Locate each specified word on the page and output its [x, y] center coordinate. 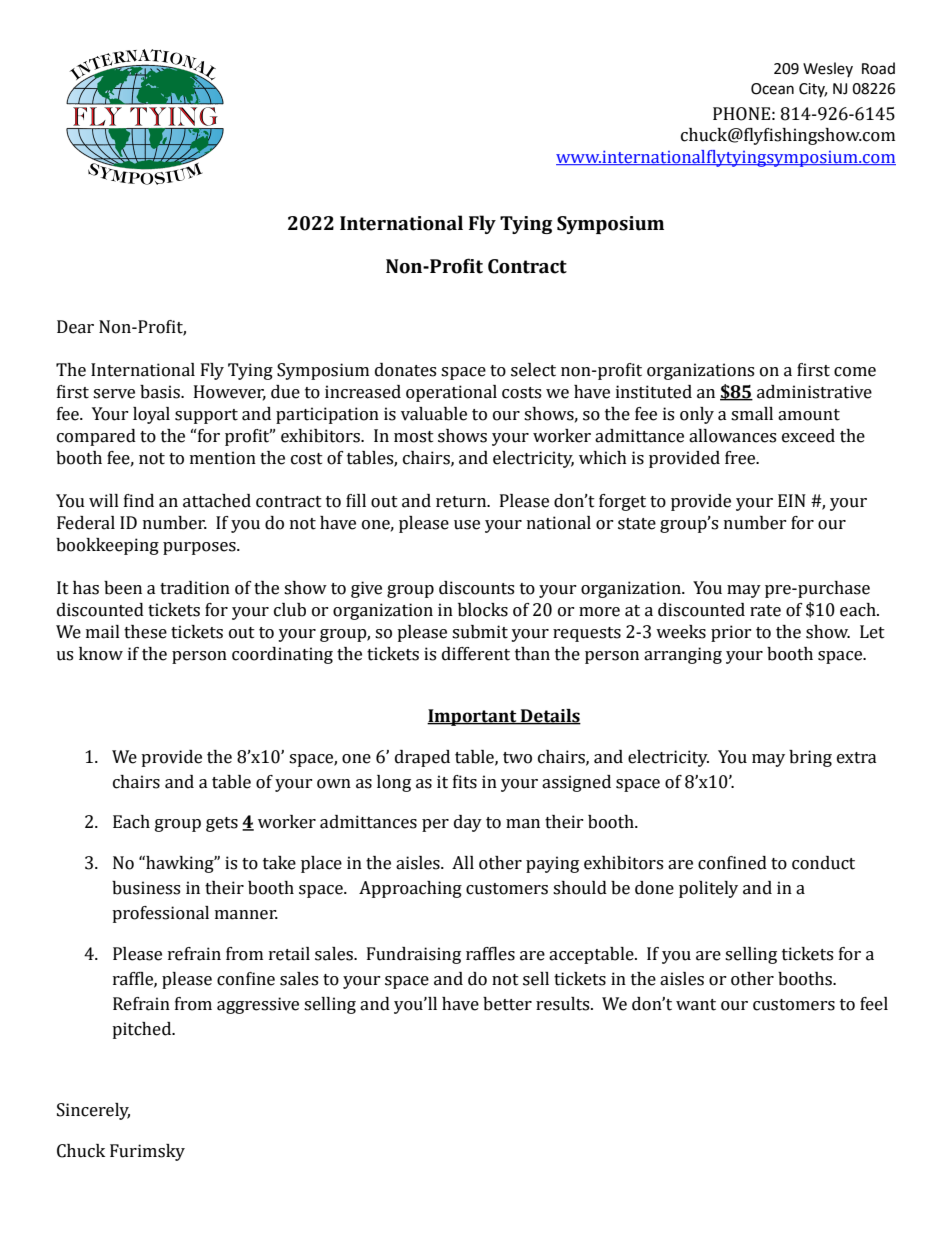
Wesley [828, 69]
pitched [143, 1030]
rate [765, 611]
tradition [195, 588]
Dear [75, 327]
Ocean [772, 89]
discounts [476, 588]
